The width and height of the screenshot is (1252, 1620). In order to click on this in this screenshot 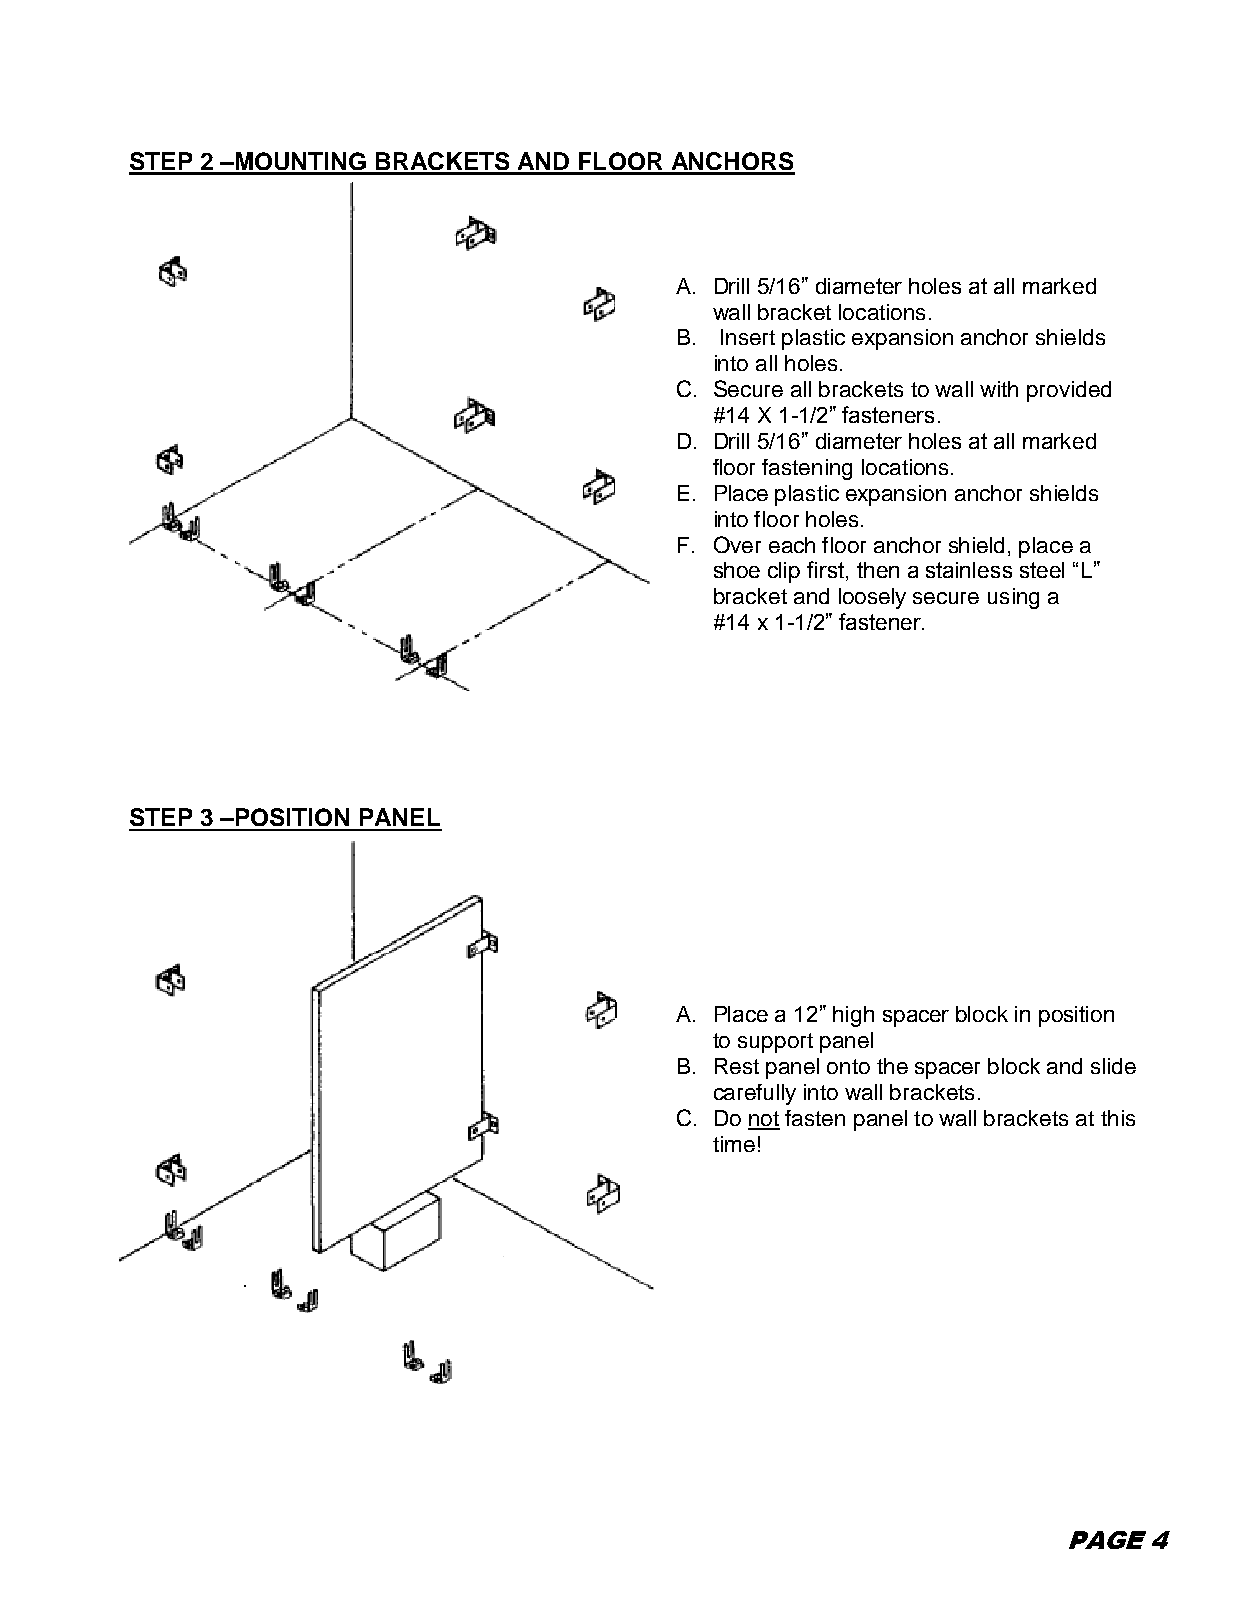, I will do `click(1118, 1118)`.
